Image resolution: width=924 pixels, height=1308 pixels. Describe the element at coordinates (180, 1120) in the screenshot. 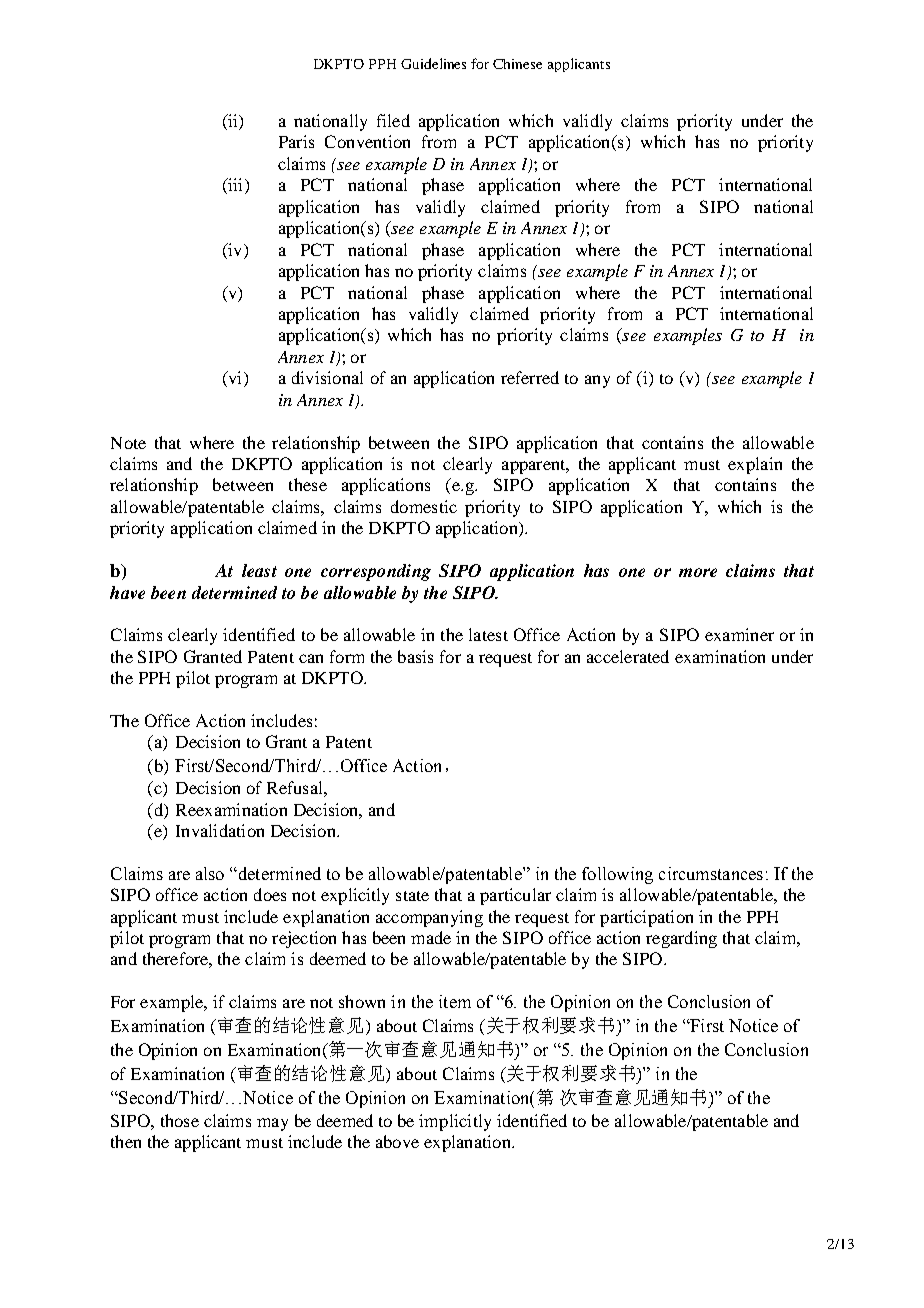

I see `those` at that location.
